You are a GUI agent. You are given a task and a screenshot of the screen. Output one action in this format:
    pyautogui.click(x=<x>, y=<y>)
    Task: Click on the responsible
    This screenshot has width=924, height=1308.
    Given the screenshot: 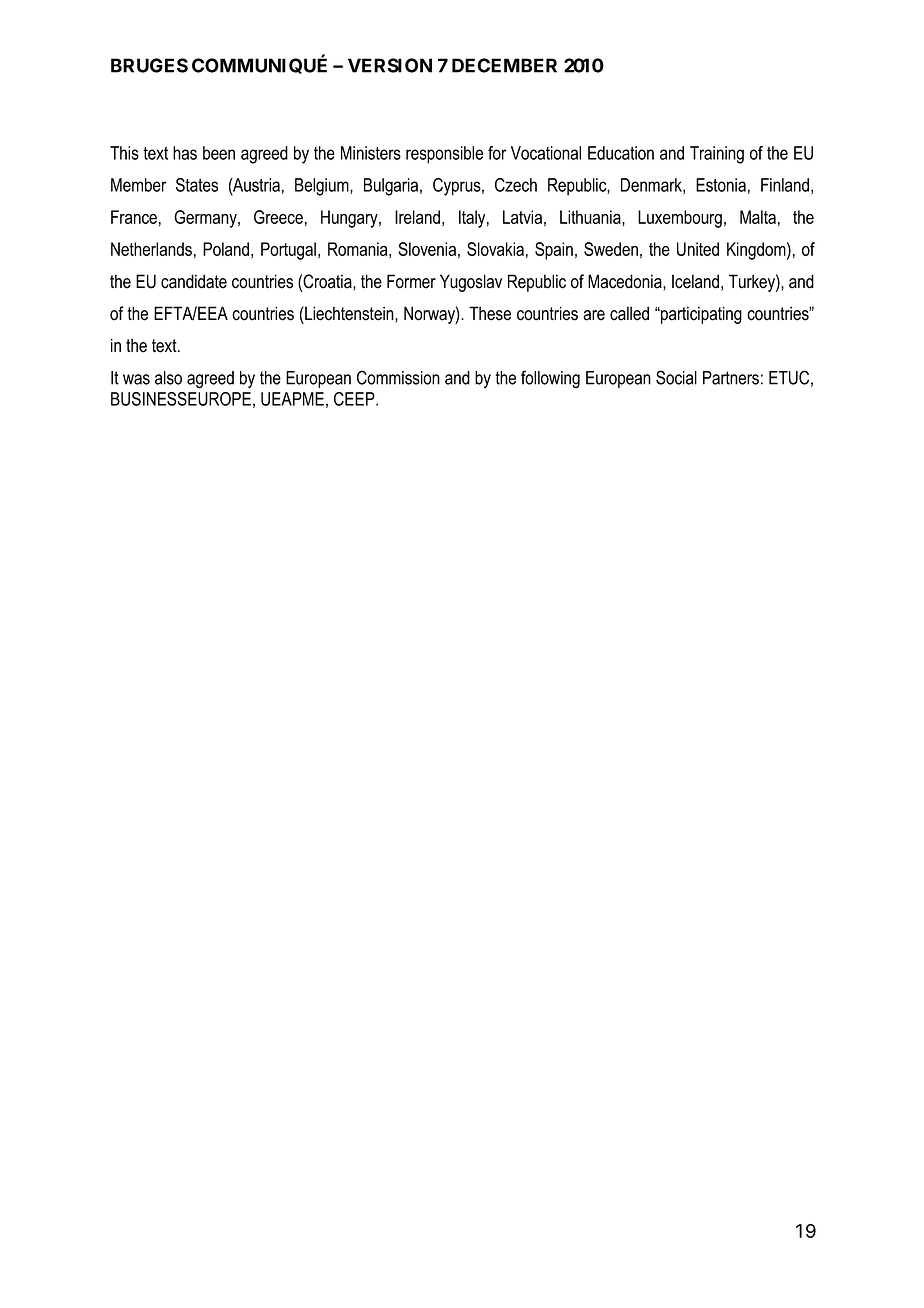 What is the action you would take?
    pyautogui.click(x=444, y=155)
